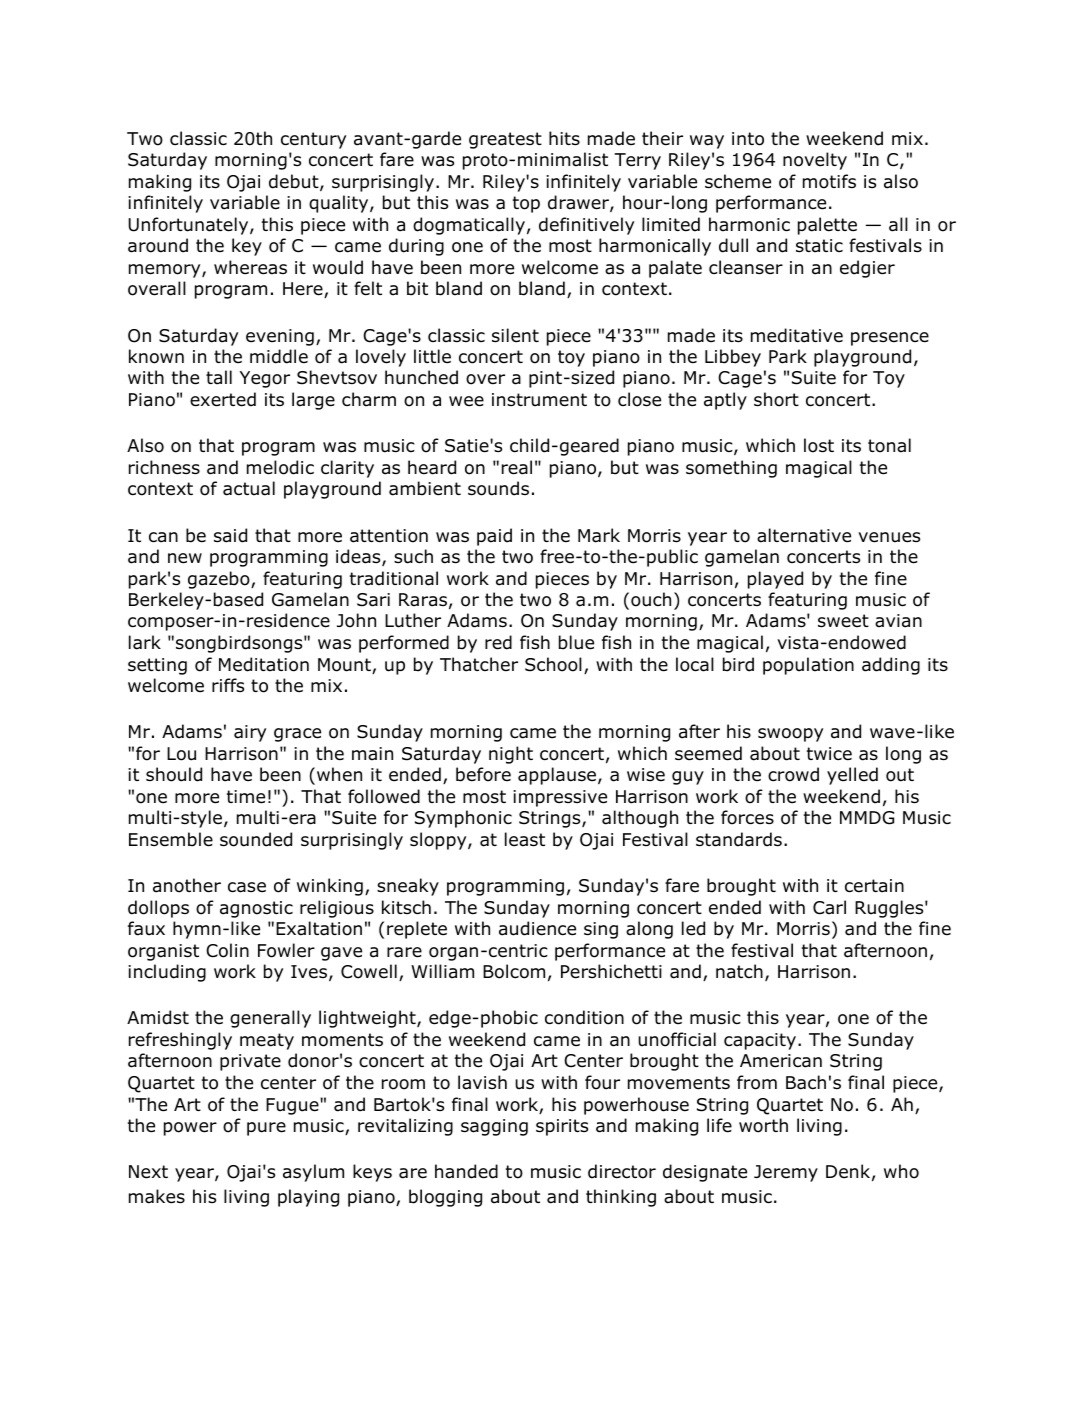 This image has width=1083, height=1401. Describe the element at coordinates (227, 950) in the image. I see `Colin` at that location.
